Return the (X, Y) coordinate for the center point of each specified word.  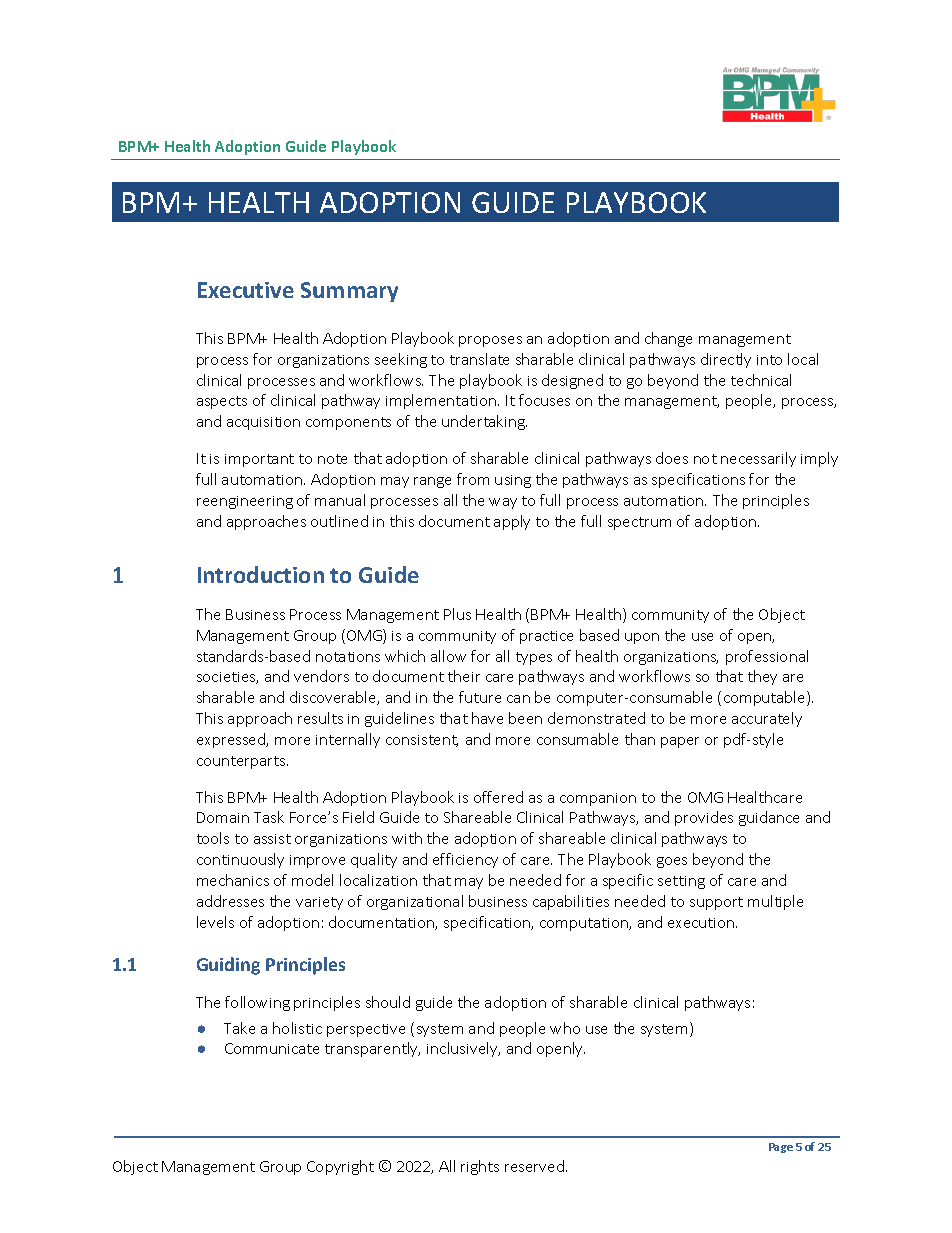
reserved (534, 1166)
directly (726, 360)
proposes (490, 341)
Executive (246, 290)
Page (781, 1148)
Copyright (340, 1167)
